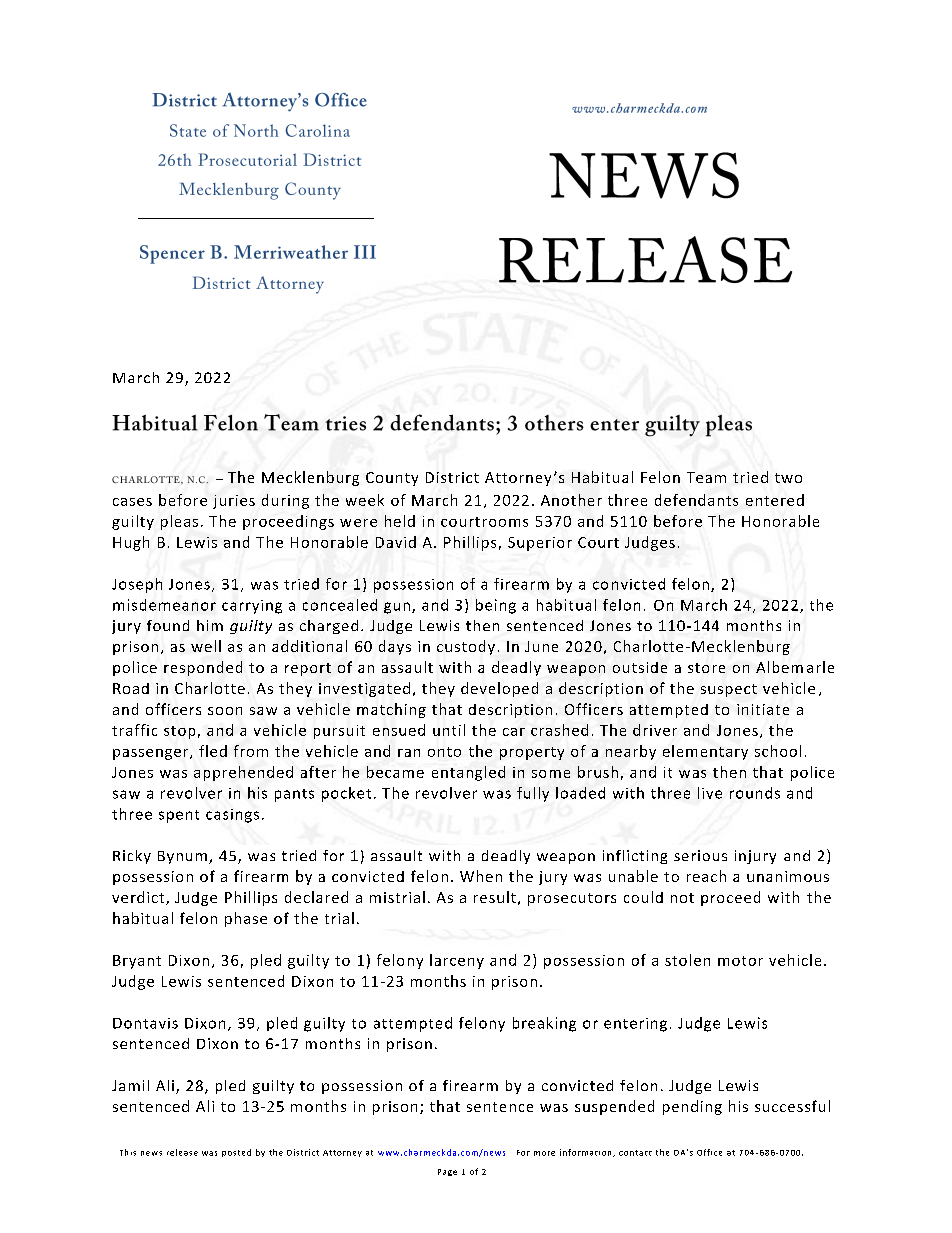  What do you see at coordinates (696, 500) in the screenshot?
I see `defendants` at bounding box center [696, 500].
